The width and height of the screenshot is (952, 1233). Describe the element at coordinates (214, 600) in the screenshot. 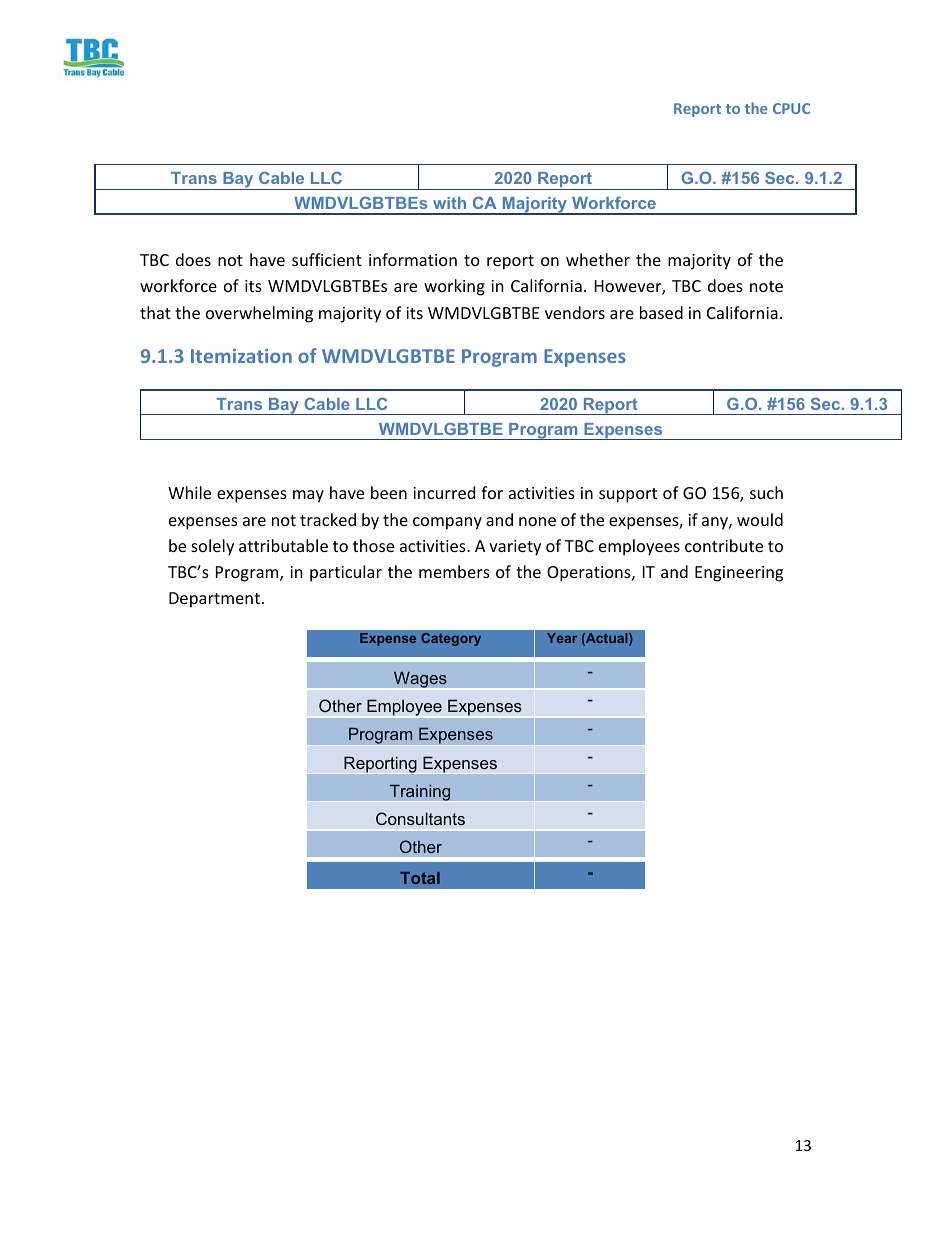

I see `Department` at that location.
